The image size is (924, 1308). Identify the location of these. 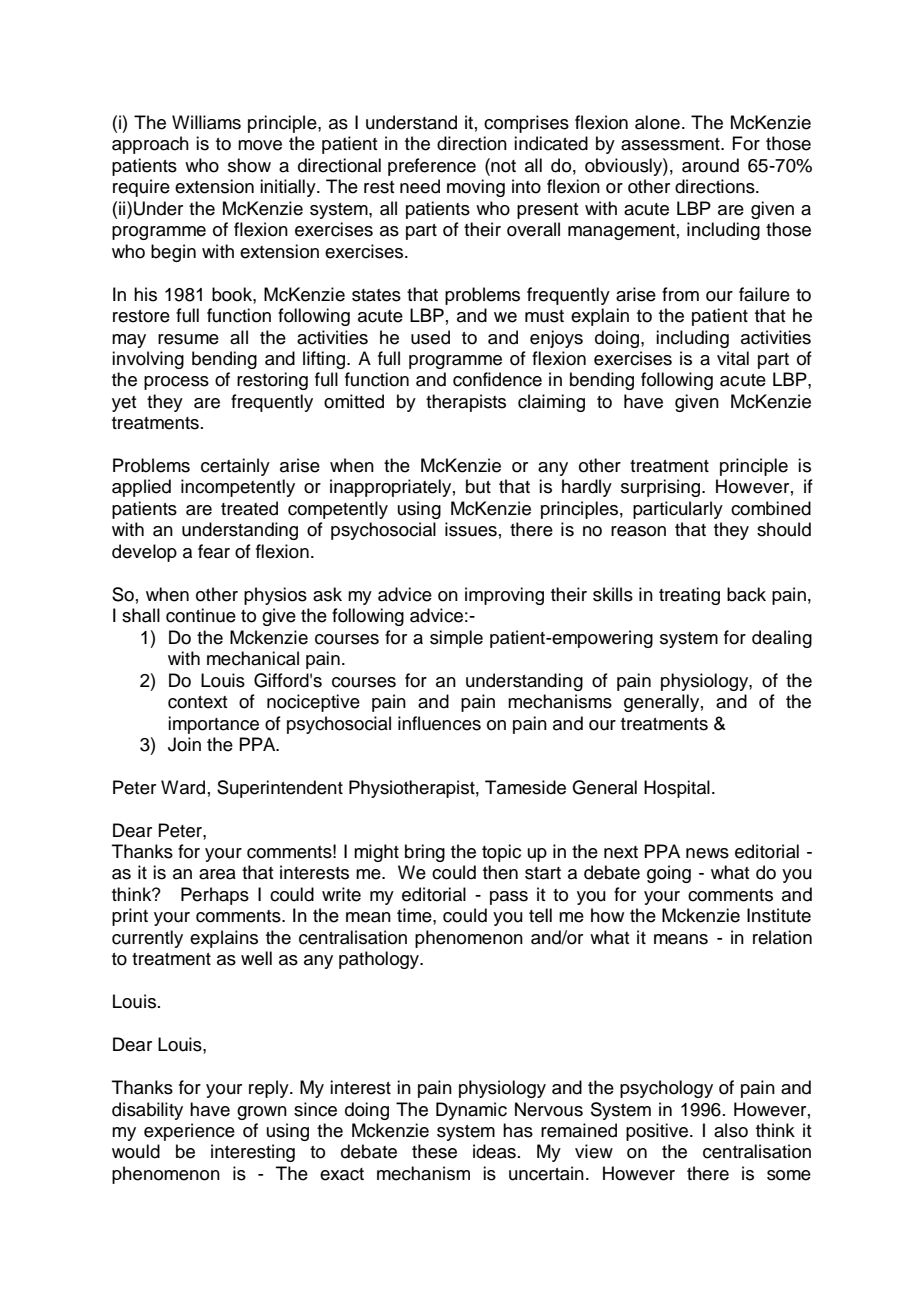
(434, 1151).
